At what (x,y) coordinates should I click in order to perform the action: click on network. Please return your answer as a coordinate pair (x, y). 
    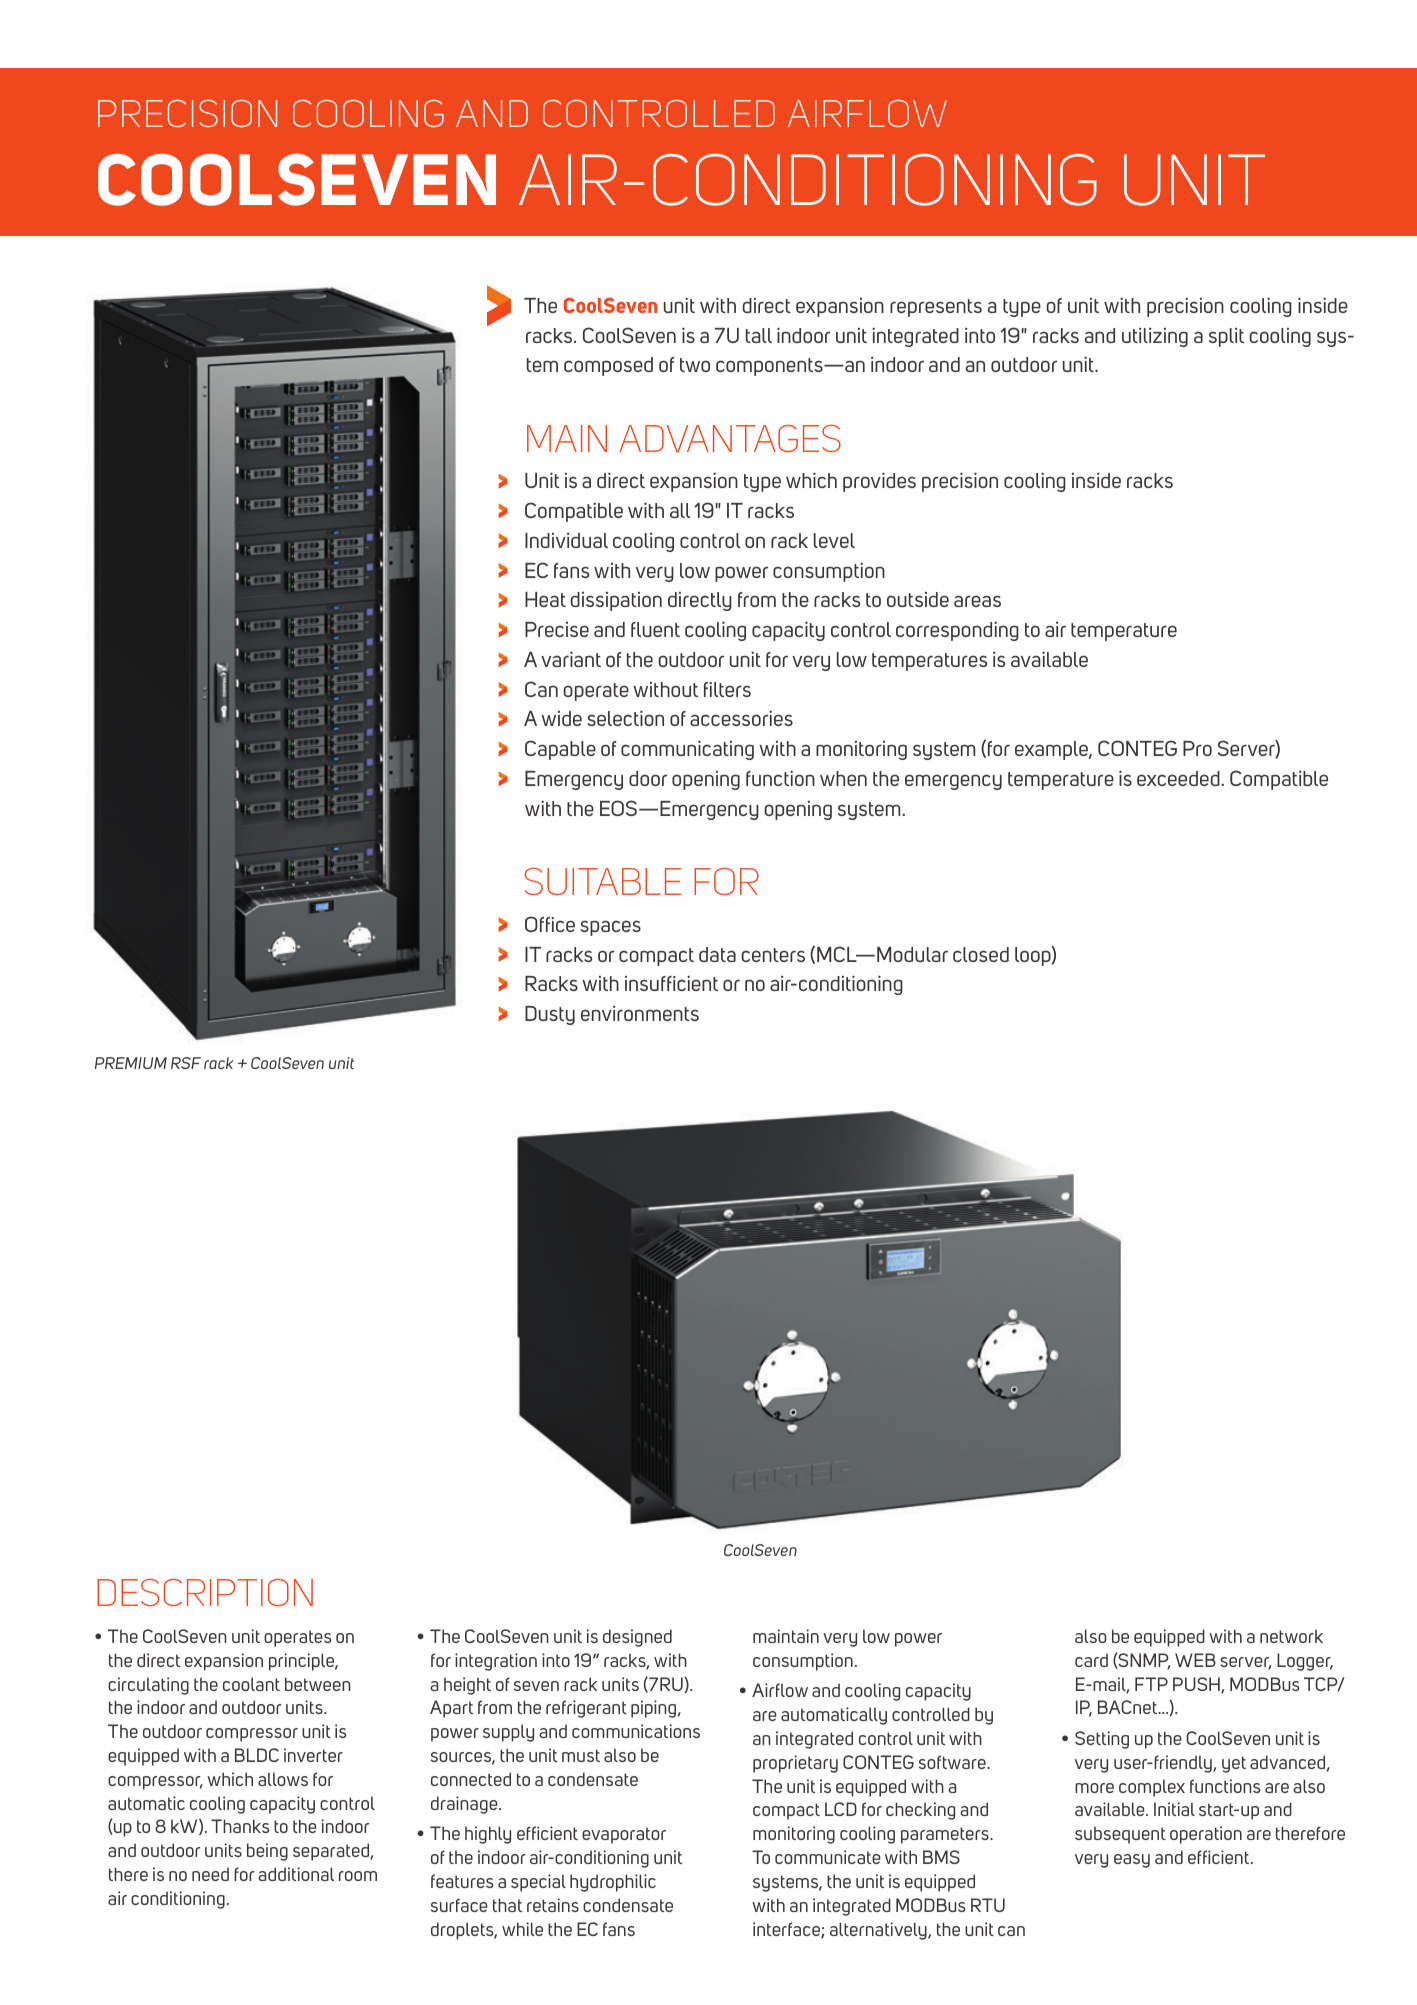
    Looking at the image, I should click on (1291, 1636).
